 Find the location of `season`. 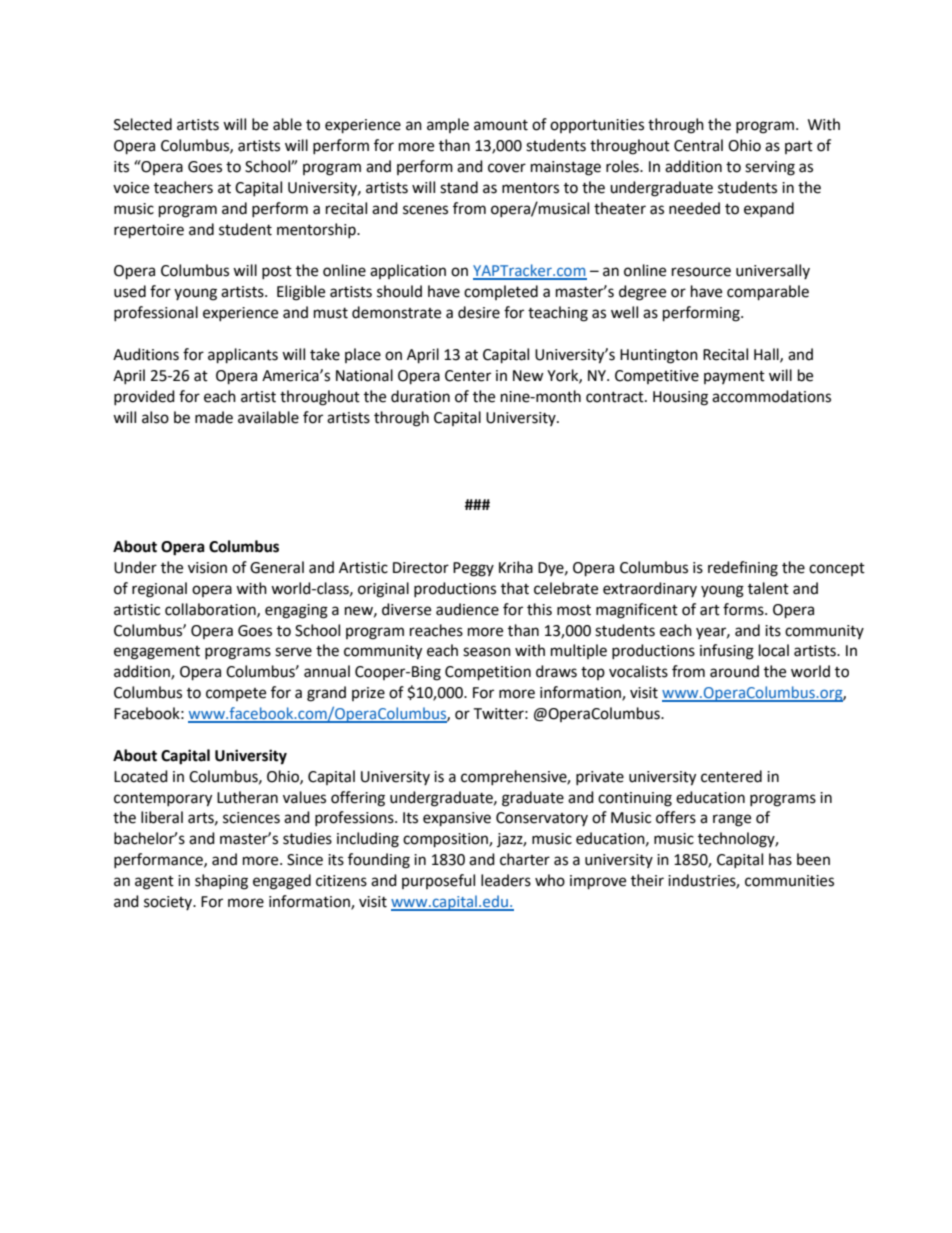

season is located at coordinates (487, 652).
